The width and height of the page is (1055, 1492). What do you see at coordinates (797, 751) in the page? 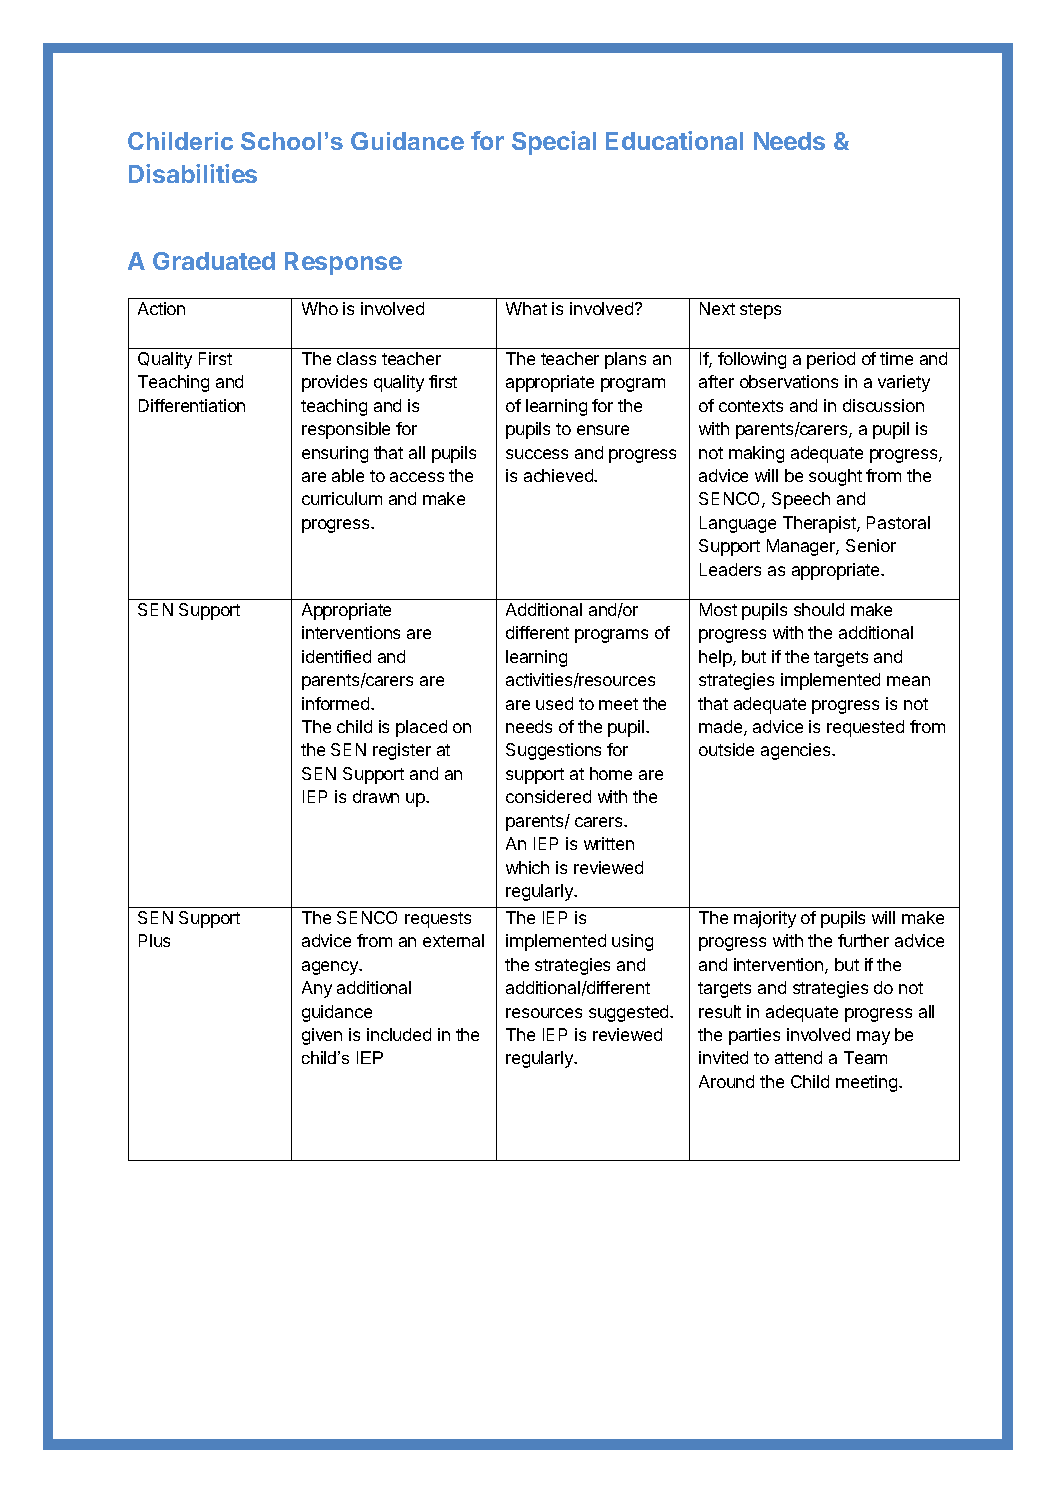
I see `agencies` at bounding box center [797, 751].
